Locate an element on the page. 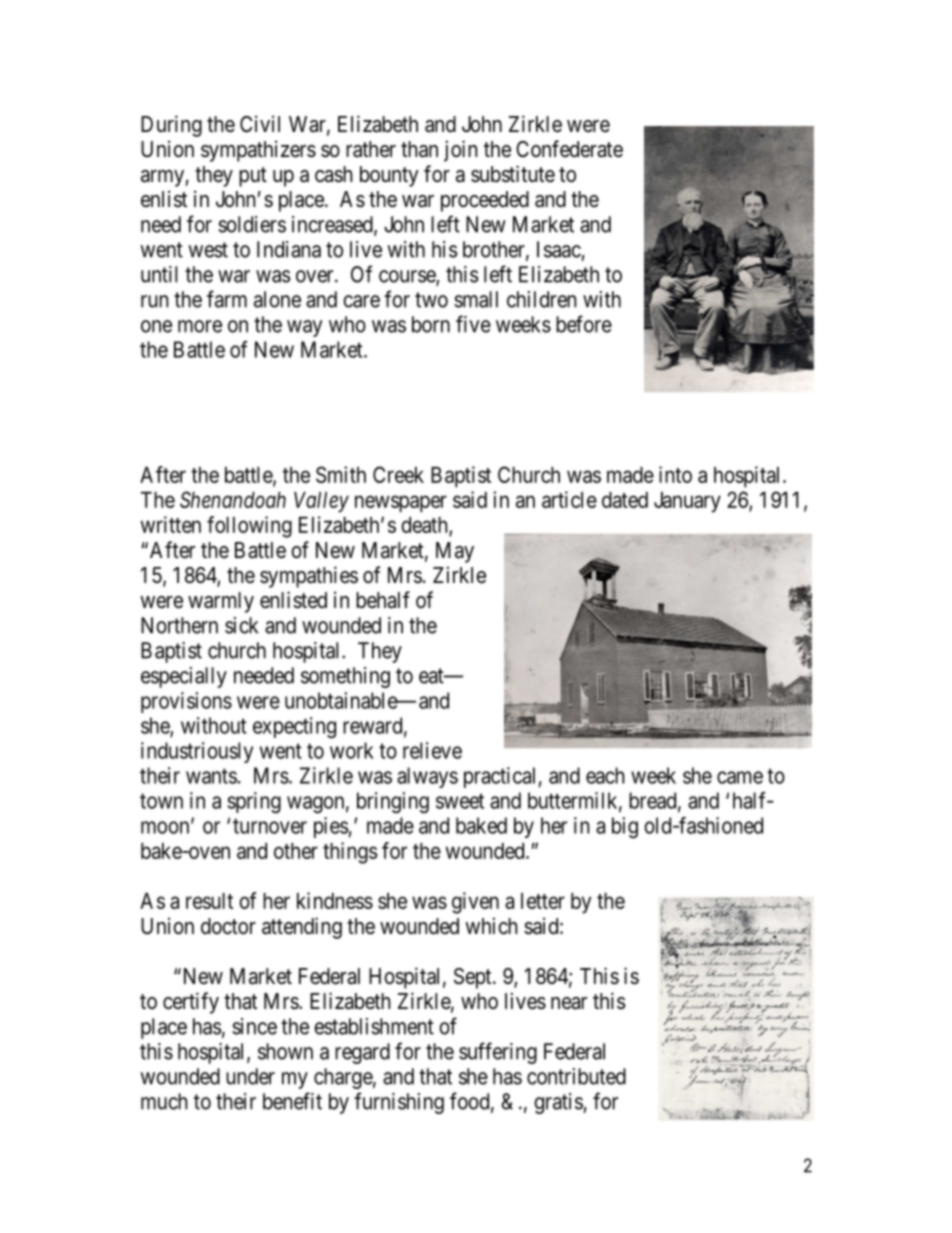 This document has height=1233, width=952. warmly is located at coordinates (221, 602).
